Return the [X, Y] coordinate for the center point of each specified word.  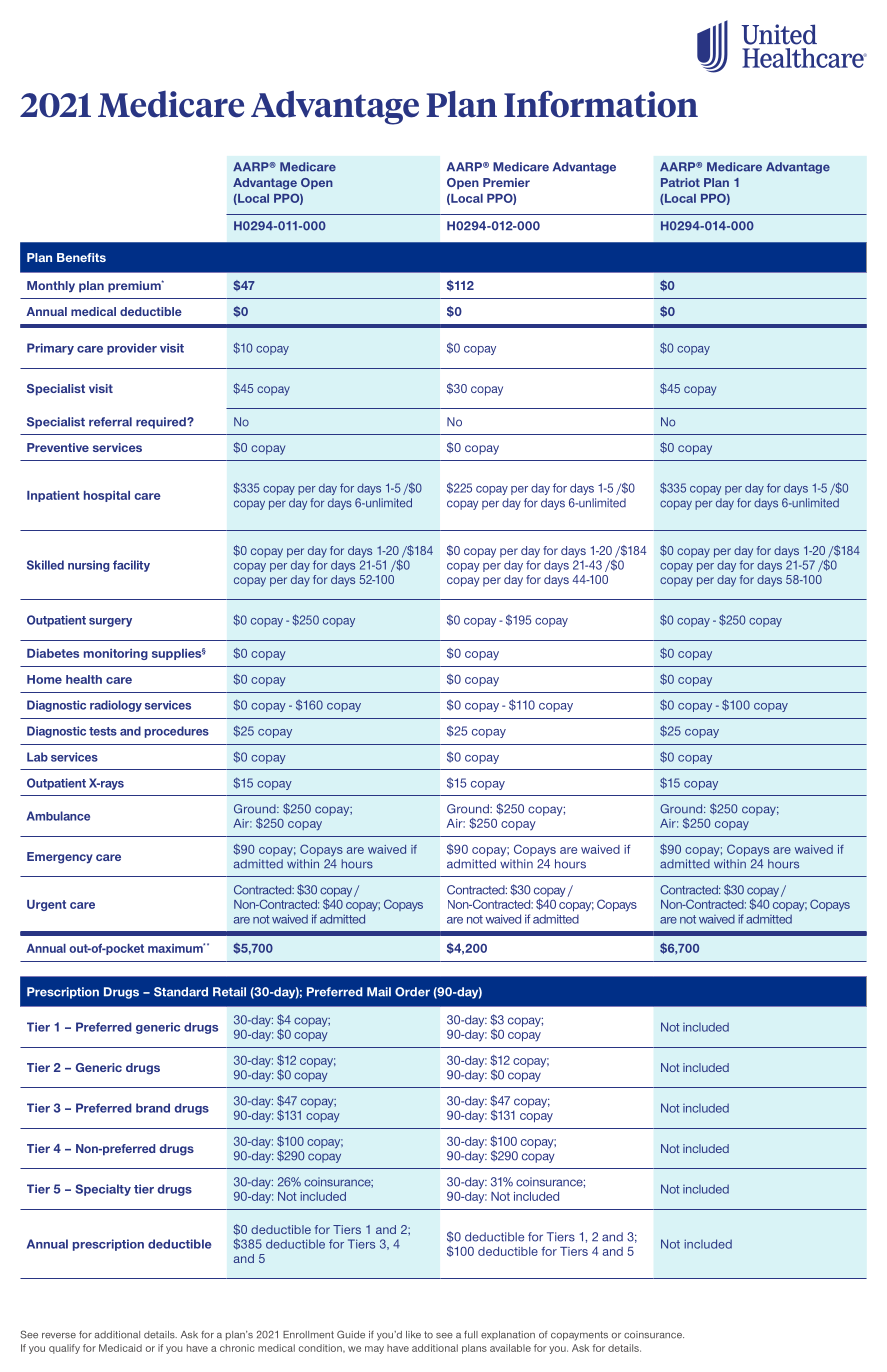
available [510, 1348]
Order [412, 992]
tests [103, 731]
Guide [351, 1334]
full [471, 1335]
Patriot [680, 182]
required [162, 423]
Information [601, 104]
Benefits [81, 257]
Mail [379, 992]
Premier [506, 182]
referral [110, 422]
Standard [181, 992]
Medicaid [120, 1348]
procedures [177, 732]
